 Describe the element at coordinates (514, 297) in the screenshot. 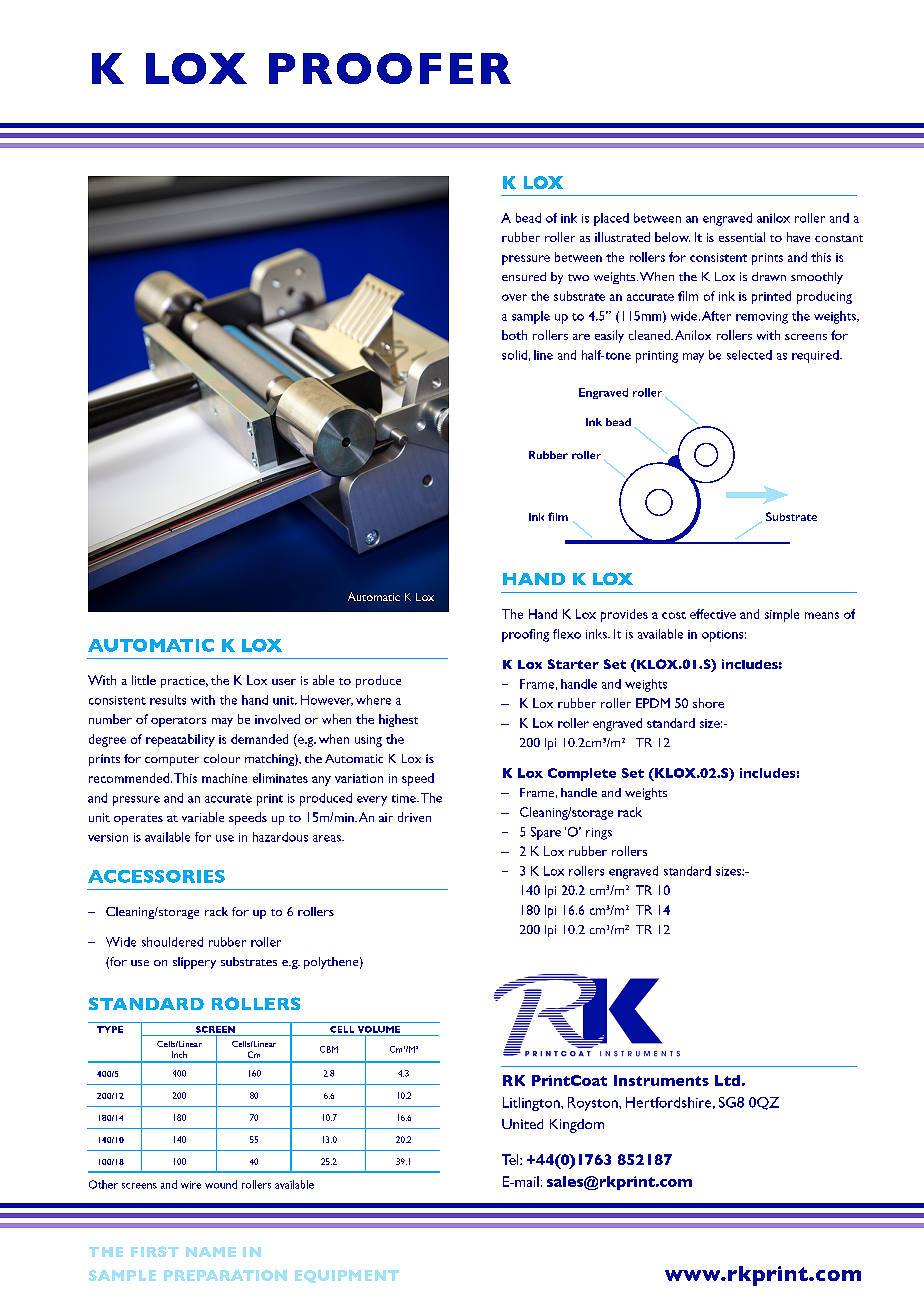

I see `over` at that location.
